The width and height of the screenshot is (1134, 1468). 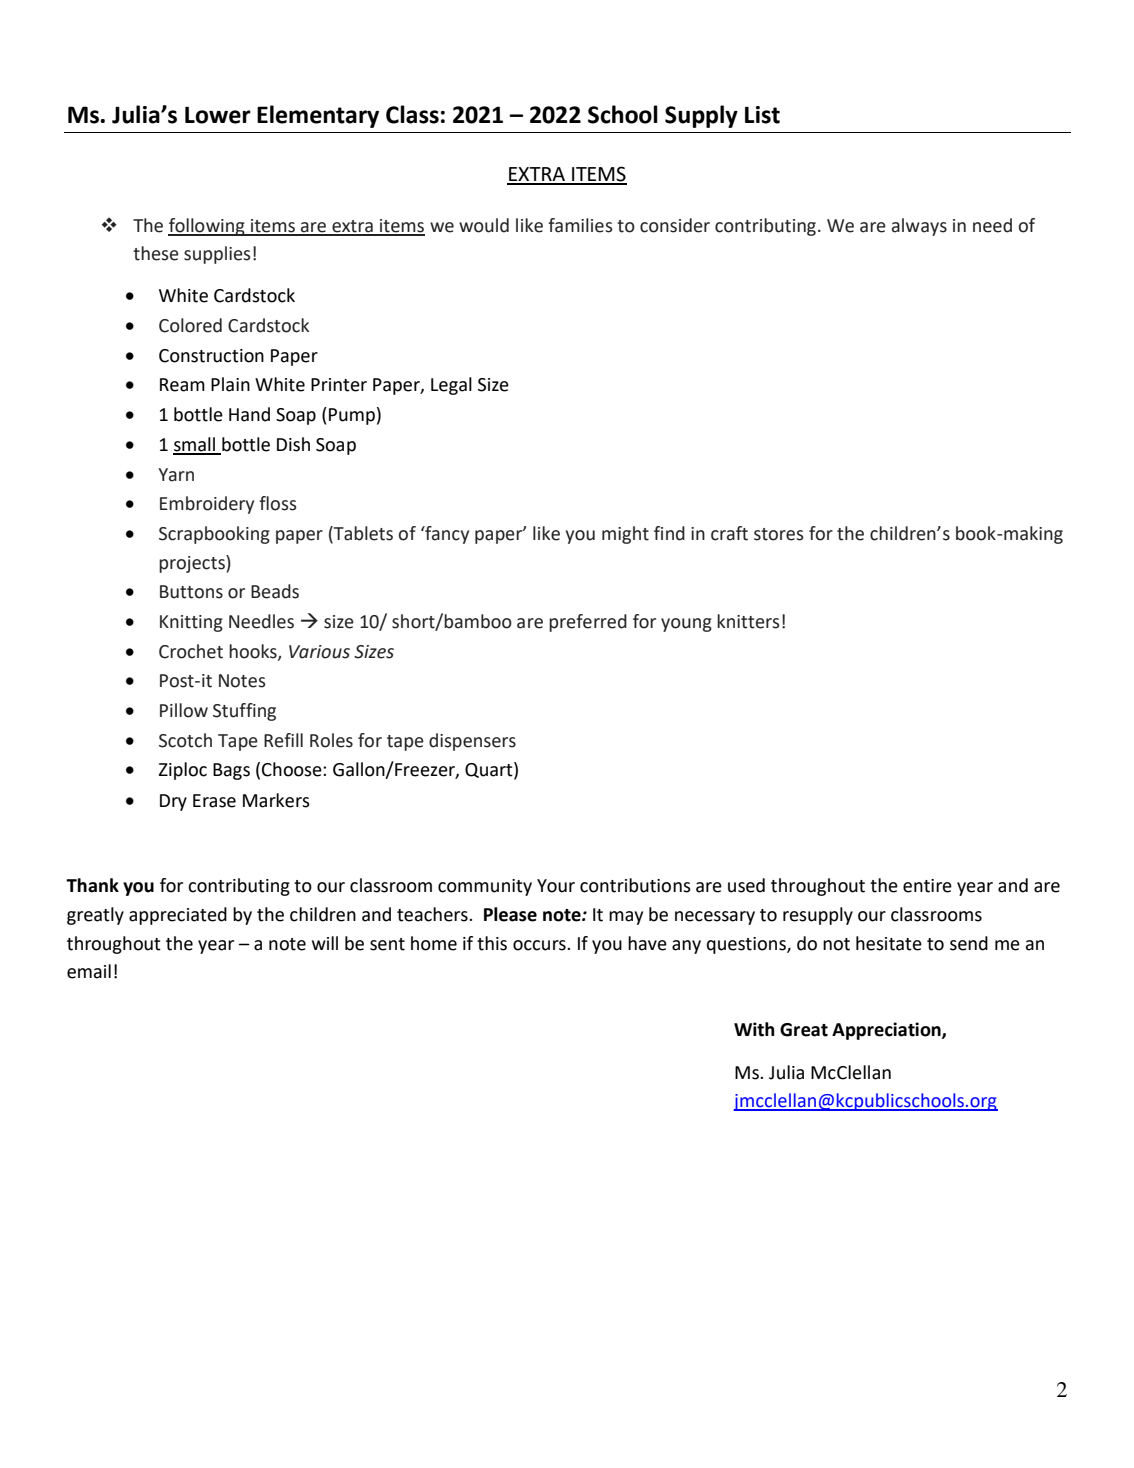 What do you see at coordinates (779, 534) in the screenshot?
I see `stores` at bounding box center [779, 534].
